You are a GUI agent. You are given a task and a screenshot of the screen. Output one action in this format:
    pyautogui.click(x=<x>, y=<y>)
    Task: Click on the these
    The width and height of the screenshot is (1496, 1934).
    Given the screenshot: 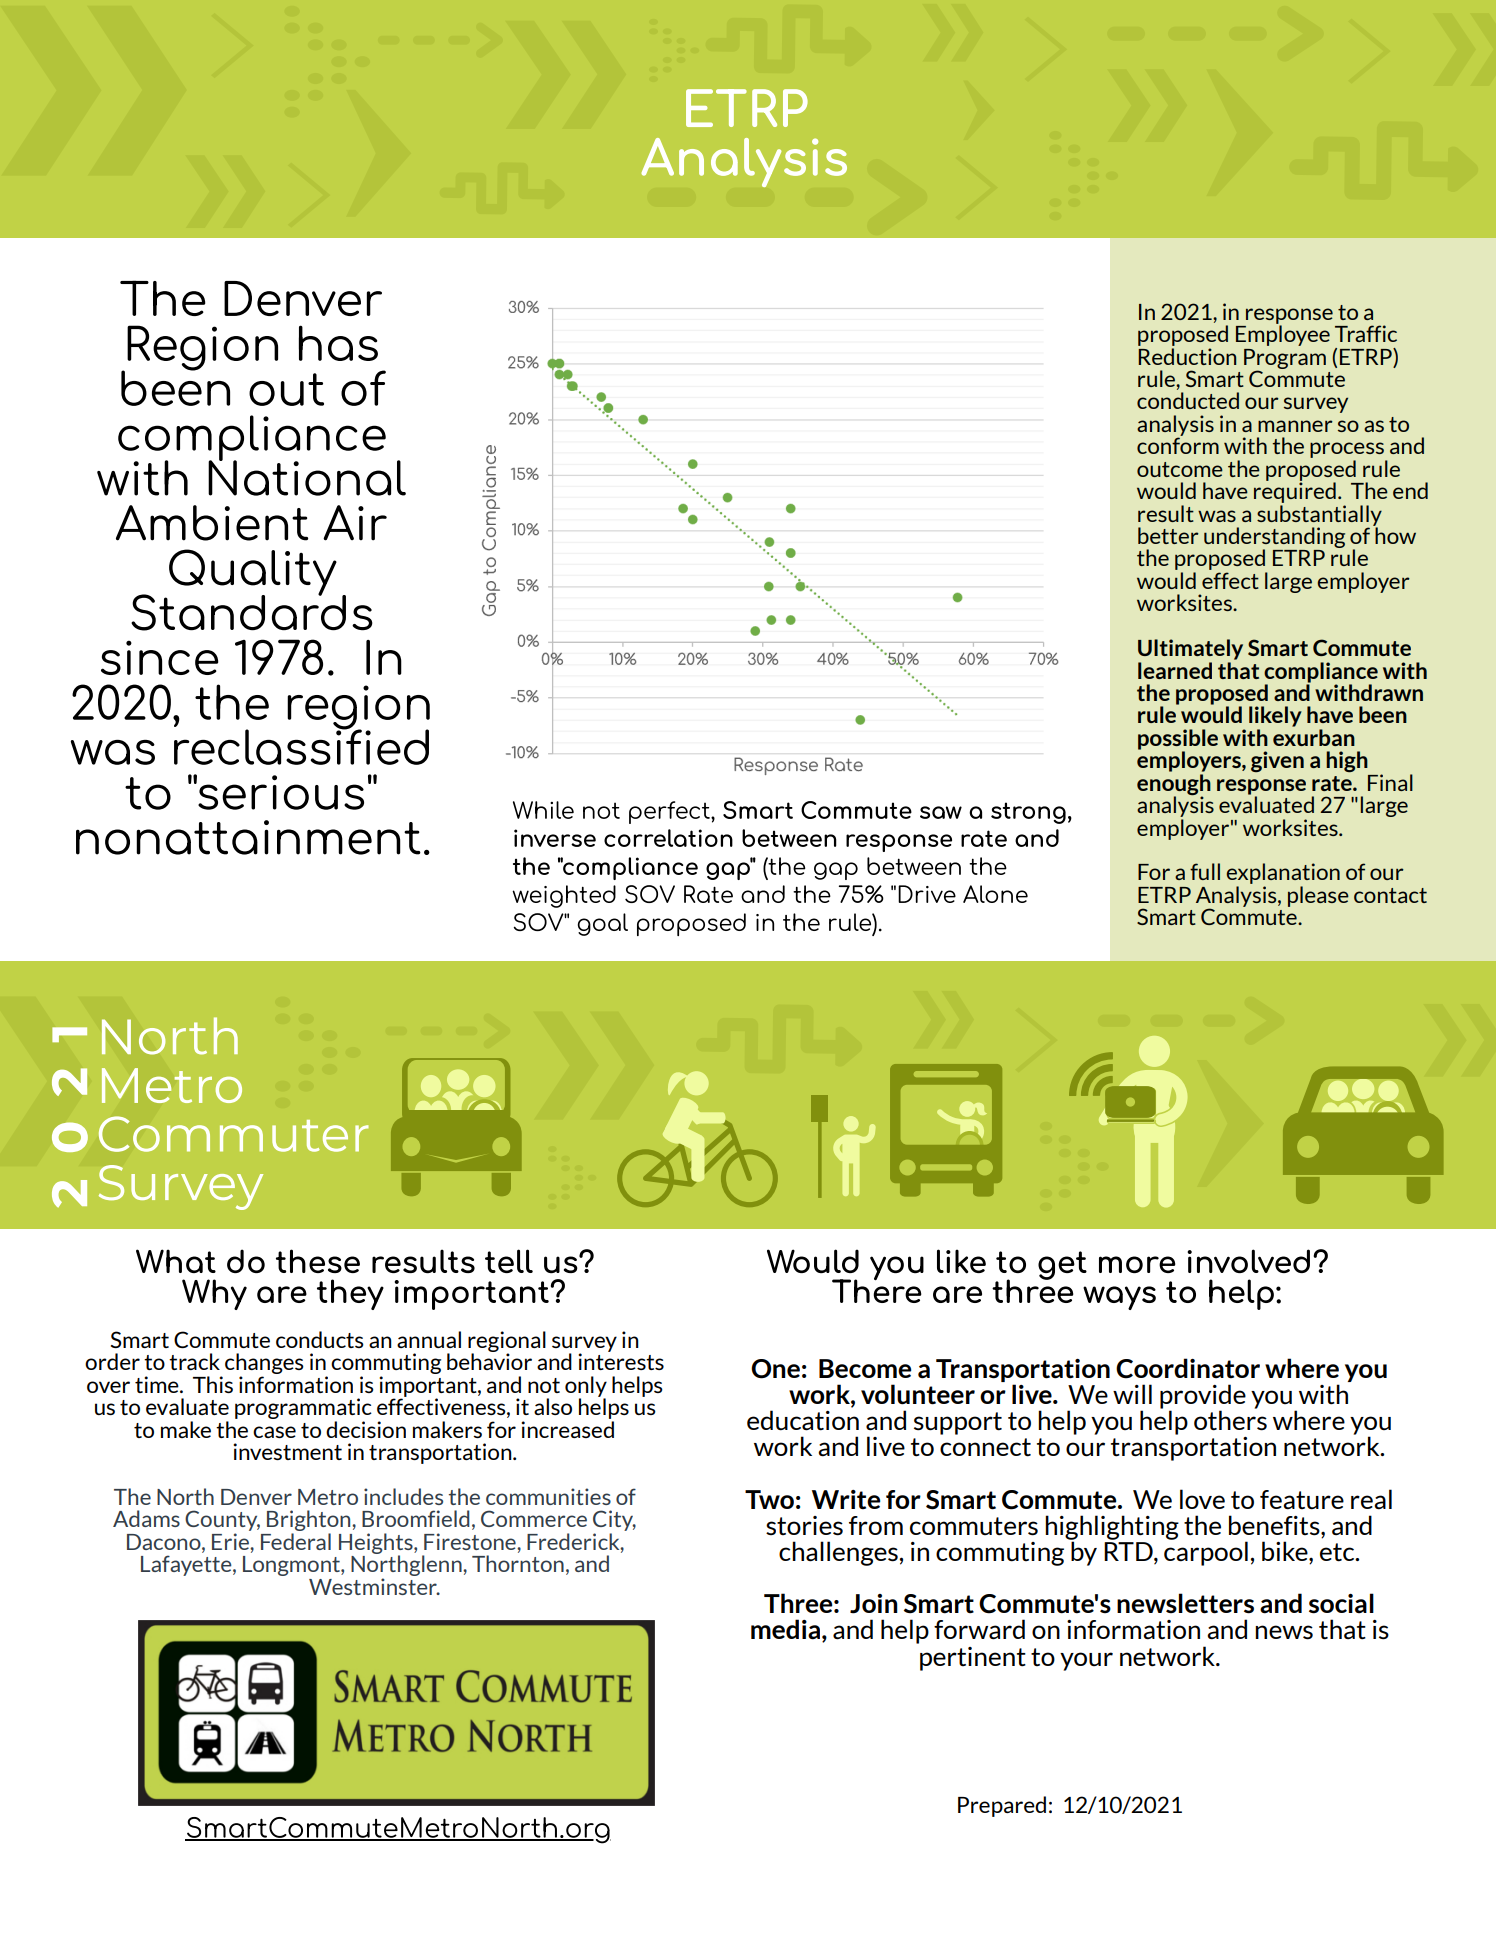 What is the action you would take?
    pyautogui.click(x=318, y=1261)
